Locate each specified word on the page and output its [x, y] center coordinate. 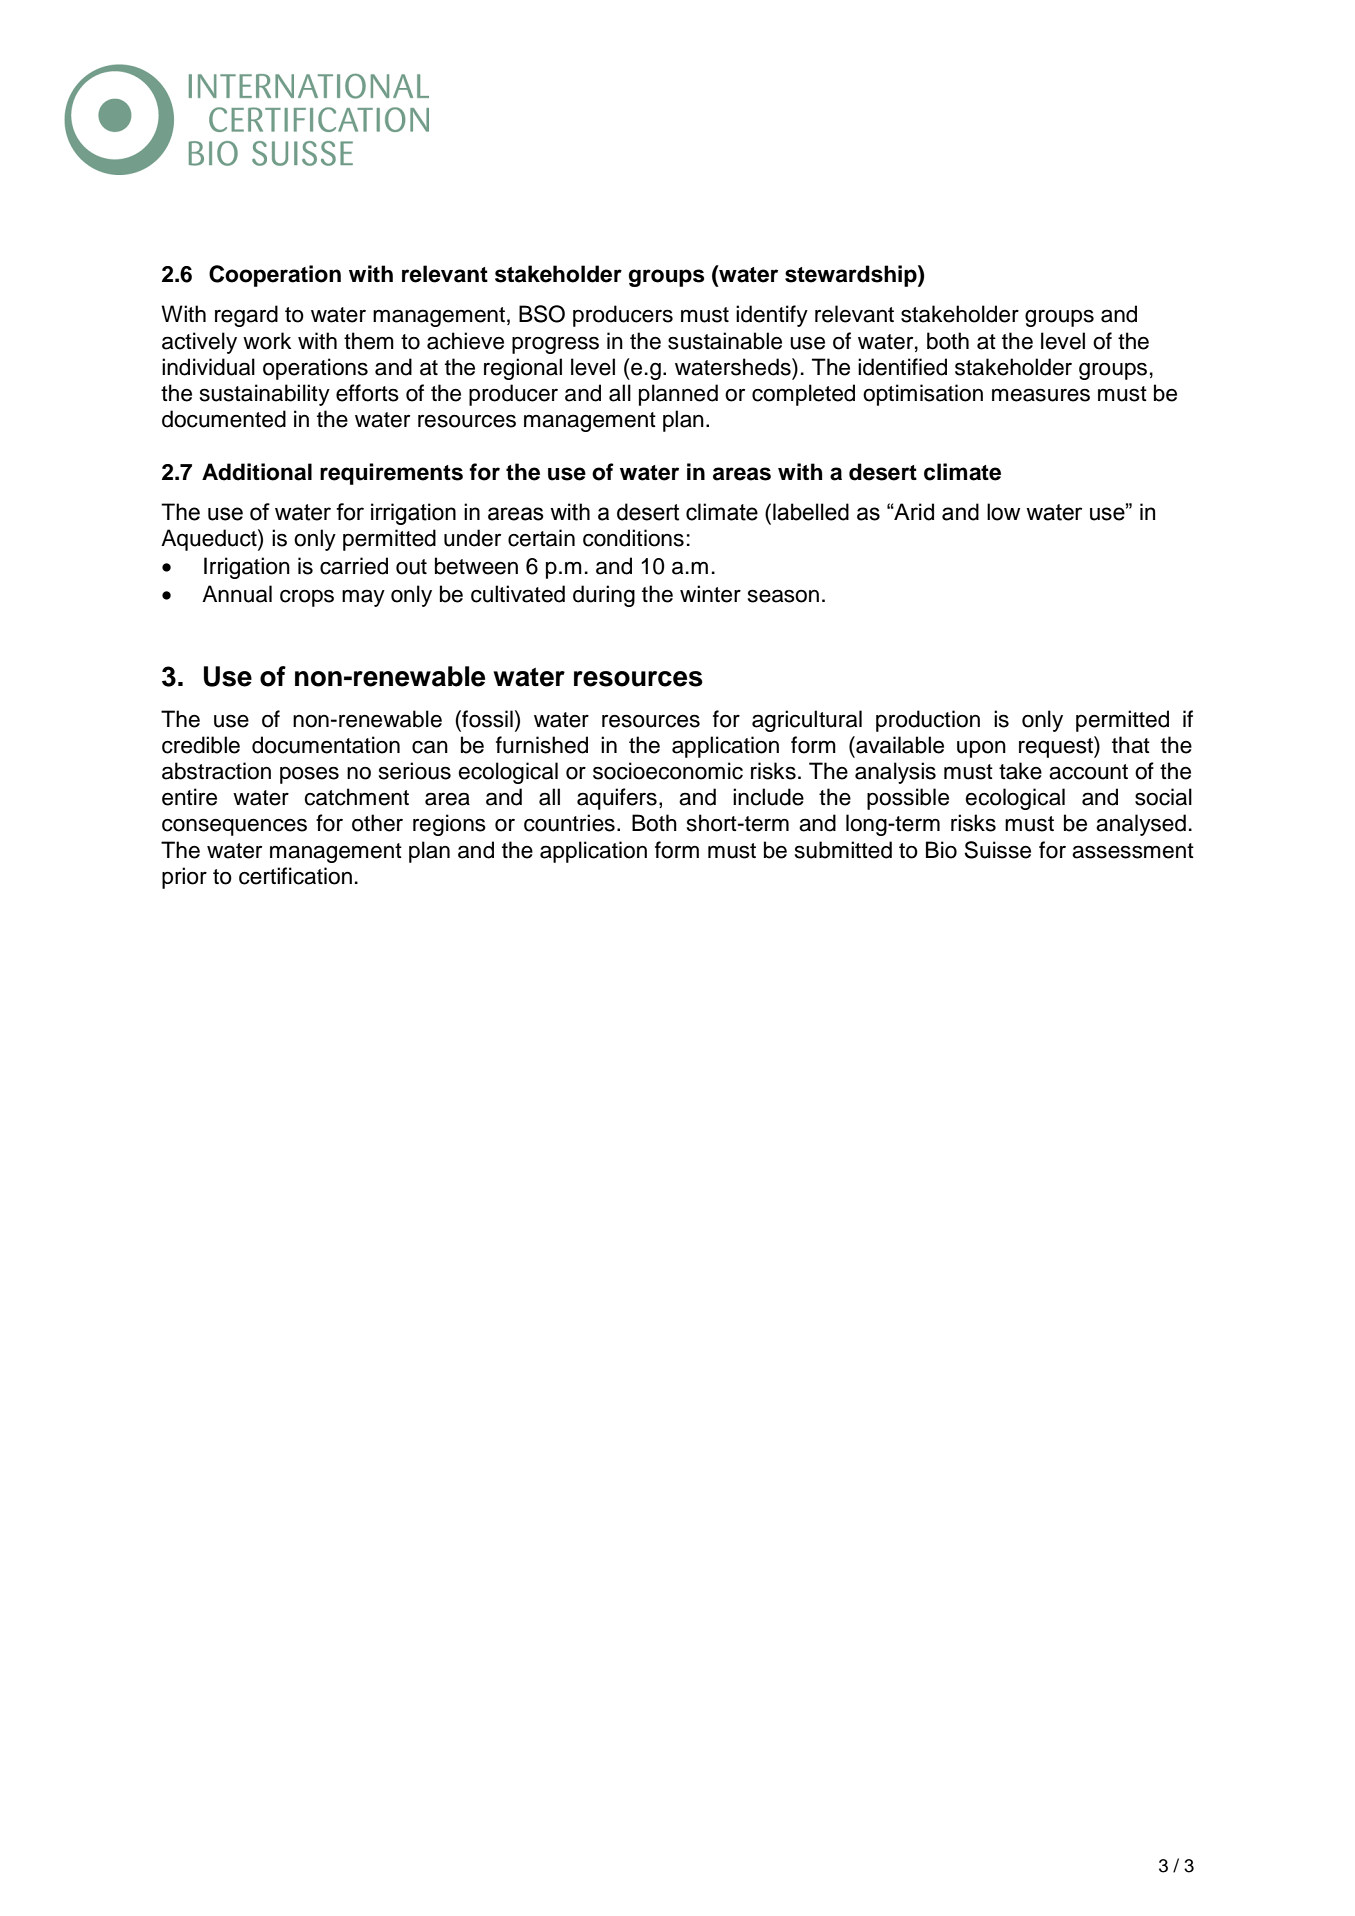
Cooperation [275, 276]
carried [354, 566]
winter [710, 594]
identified [902, 367]
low [1003, 512]
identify [772, 316]
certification [295, 876]
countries [569, 823]
